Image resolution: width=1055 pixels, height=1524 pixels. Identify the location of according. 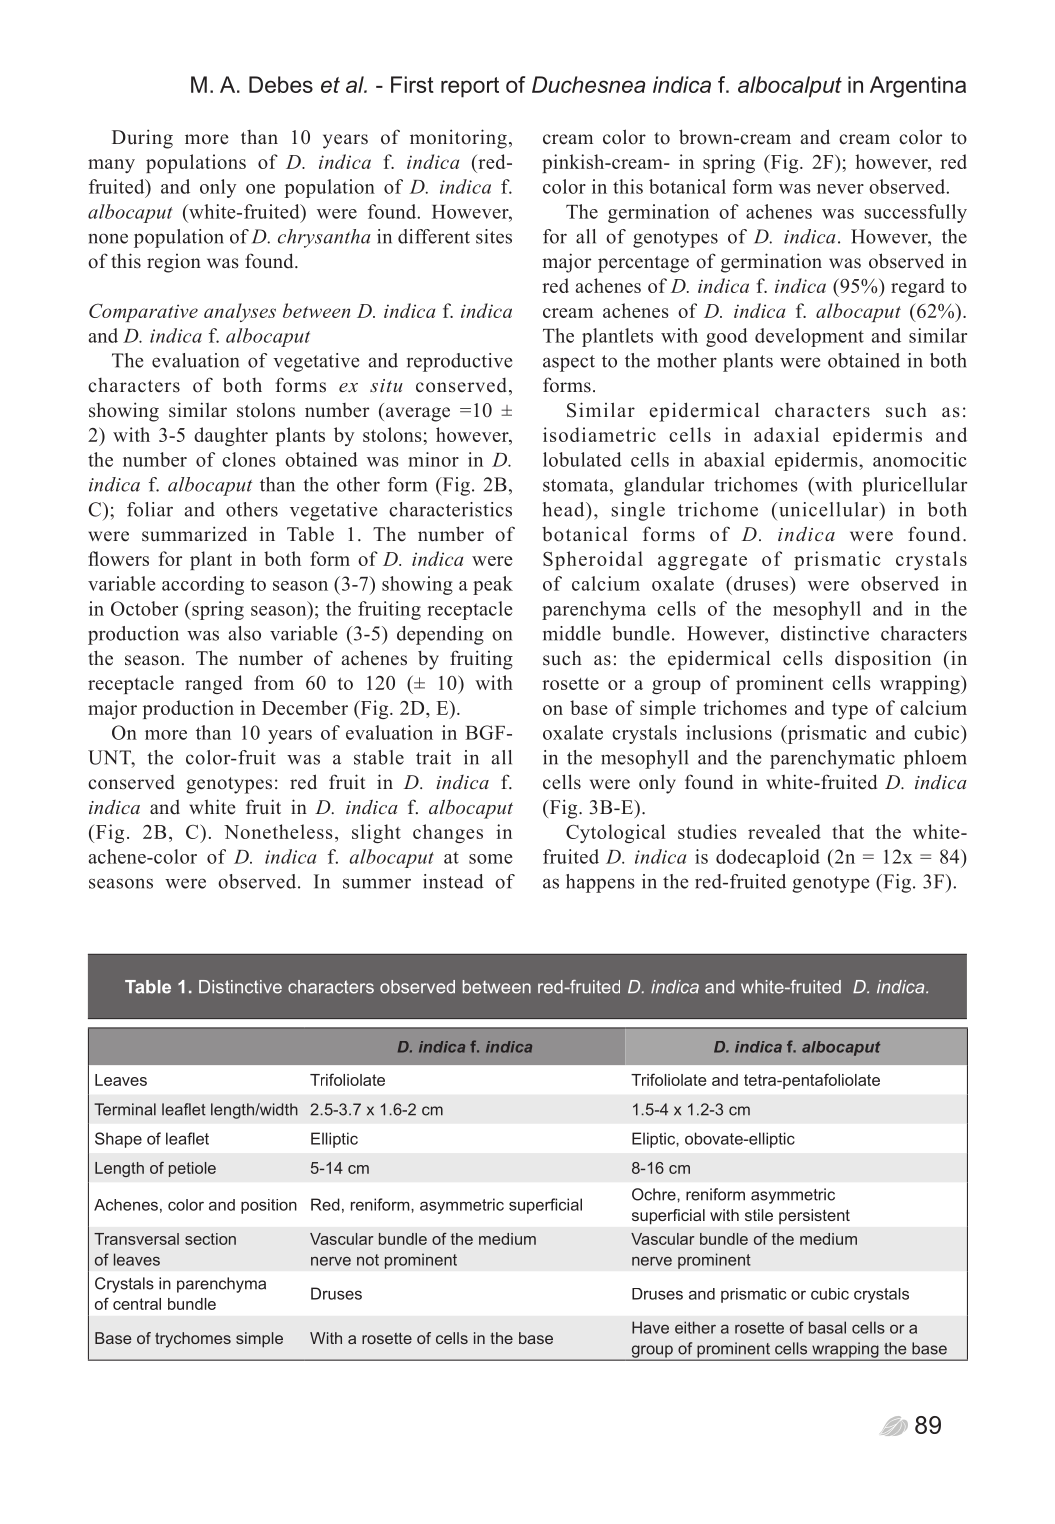
(203, 585).
